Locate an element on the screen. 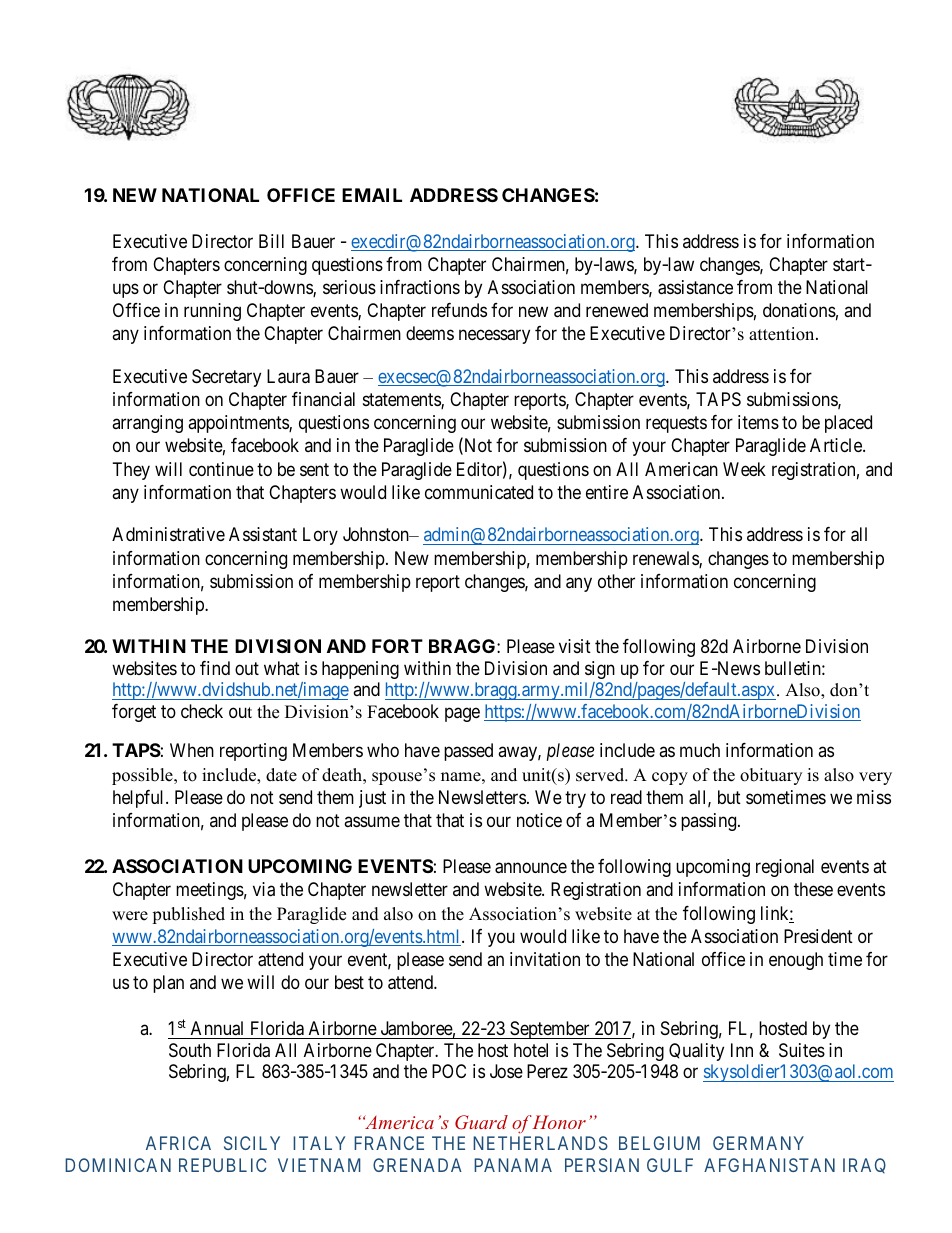 The width and height of the screenshot is (952, 1233). AFRICA is located at coordinates (178, 1143).
